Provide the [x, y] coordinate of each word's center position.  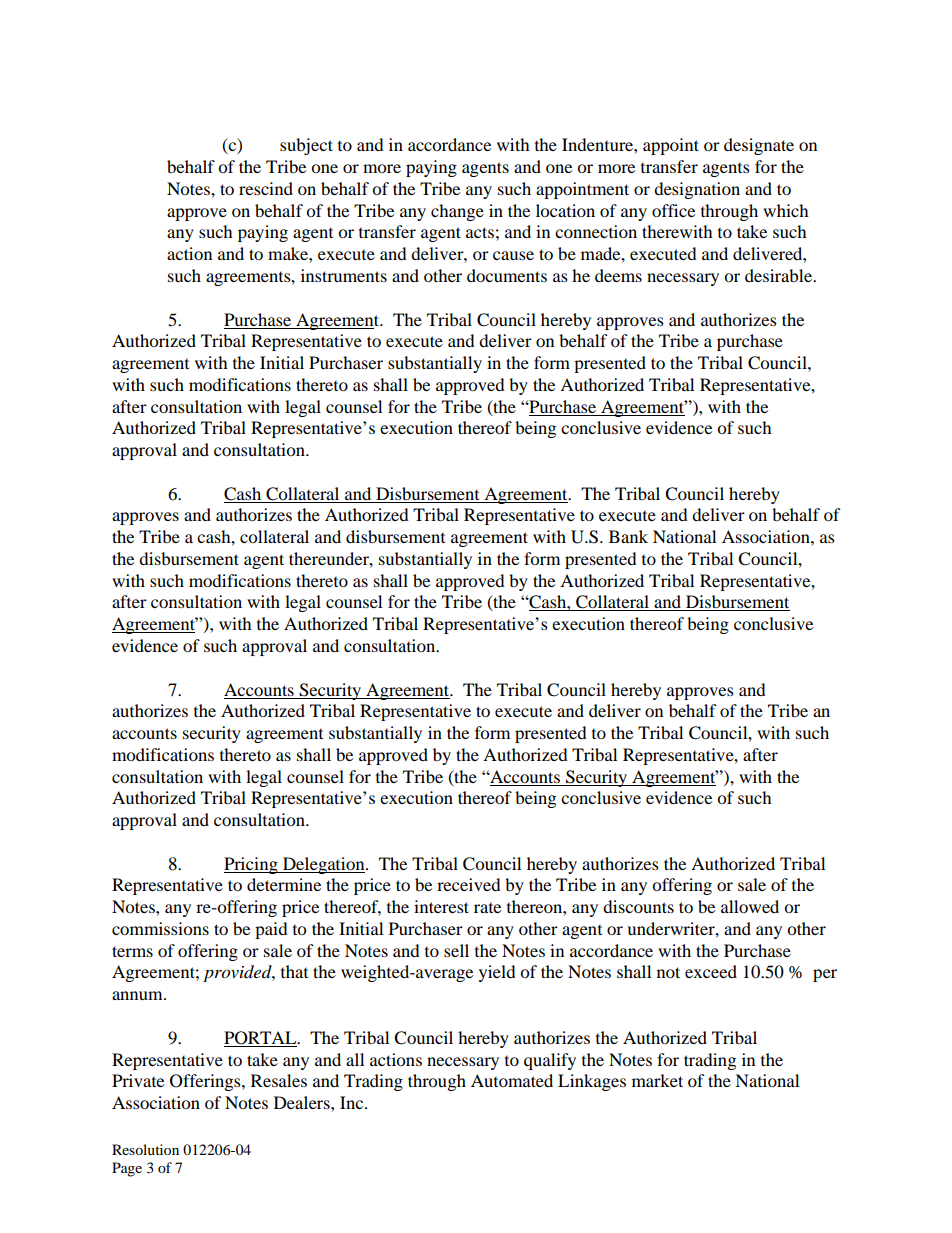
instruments [344, 275]
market [657, 1080]
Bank [628, 536]
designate [759, 146]
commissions [160, 928]
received [469, 884]
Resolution [145, 1149]
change [457, 212]
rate [487, 908]
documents [507, 275]
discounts [638, 906]
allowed [750, 906]
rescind [266, 188]
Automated [512, 1080]
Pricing [252, 865]
